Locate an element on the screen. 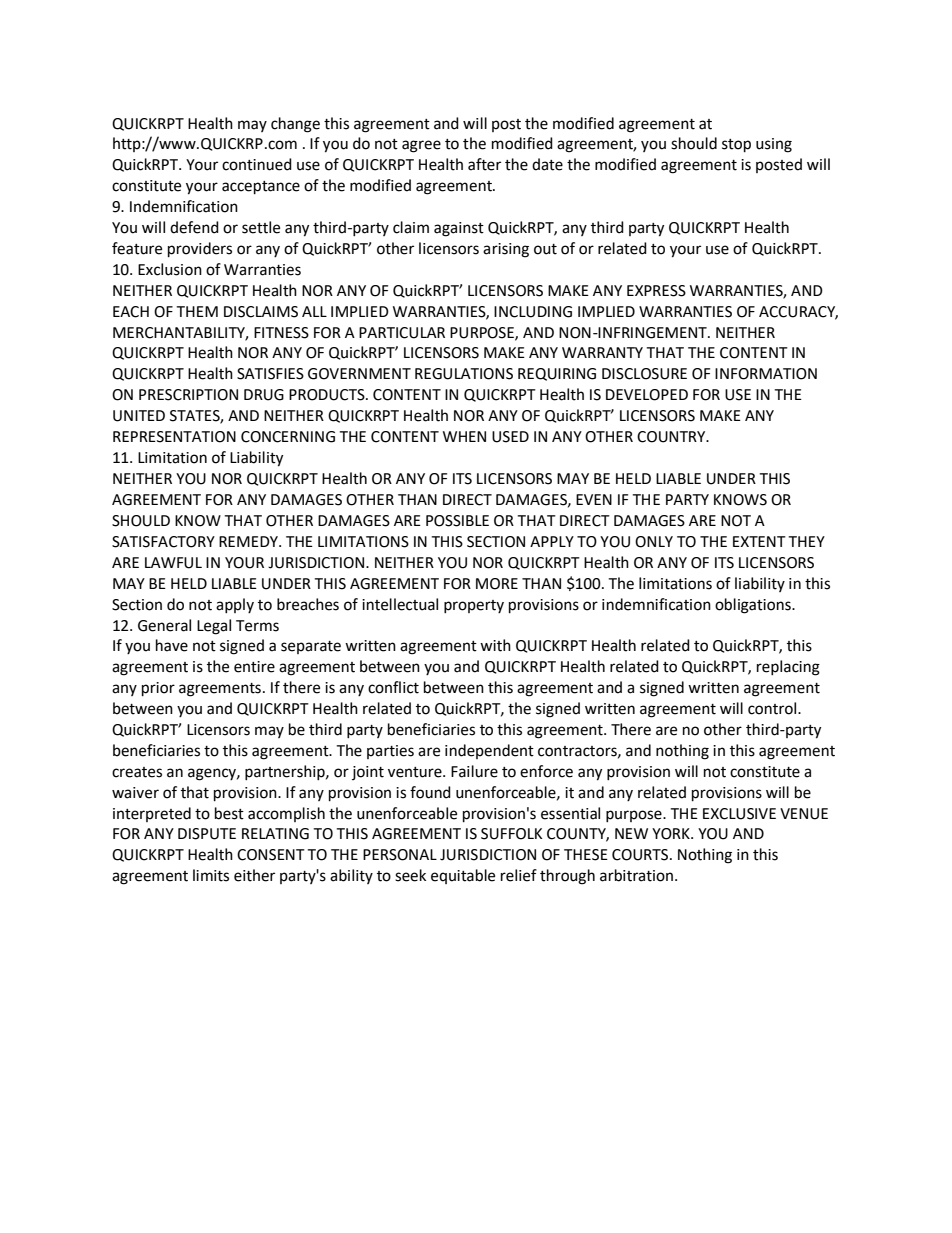 Image resolution: width=952 pixels, height=1233 pixels. continued is located at coordinates (257, 164).
